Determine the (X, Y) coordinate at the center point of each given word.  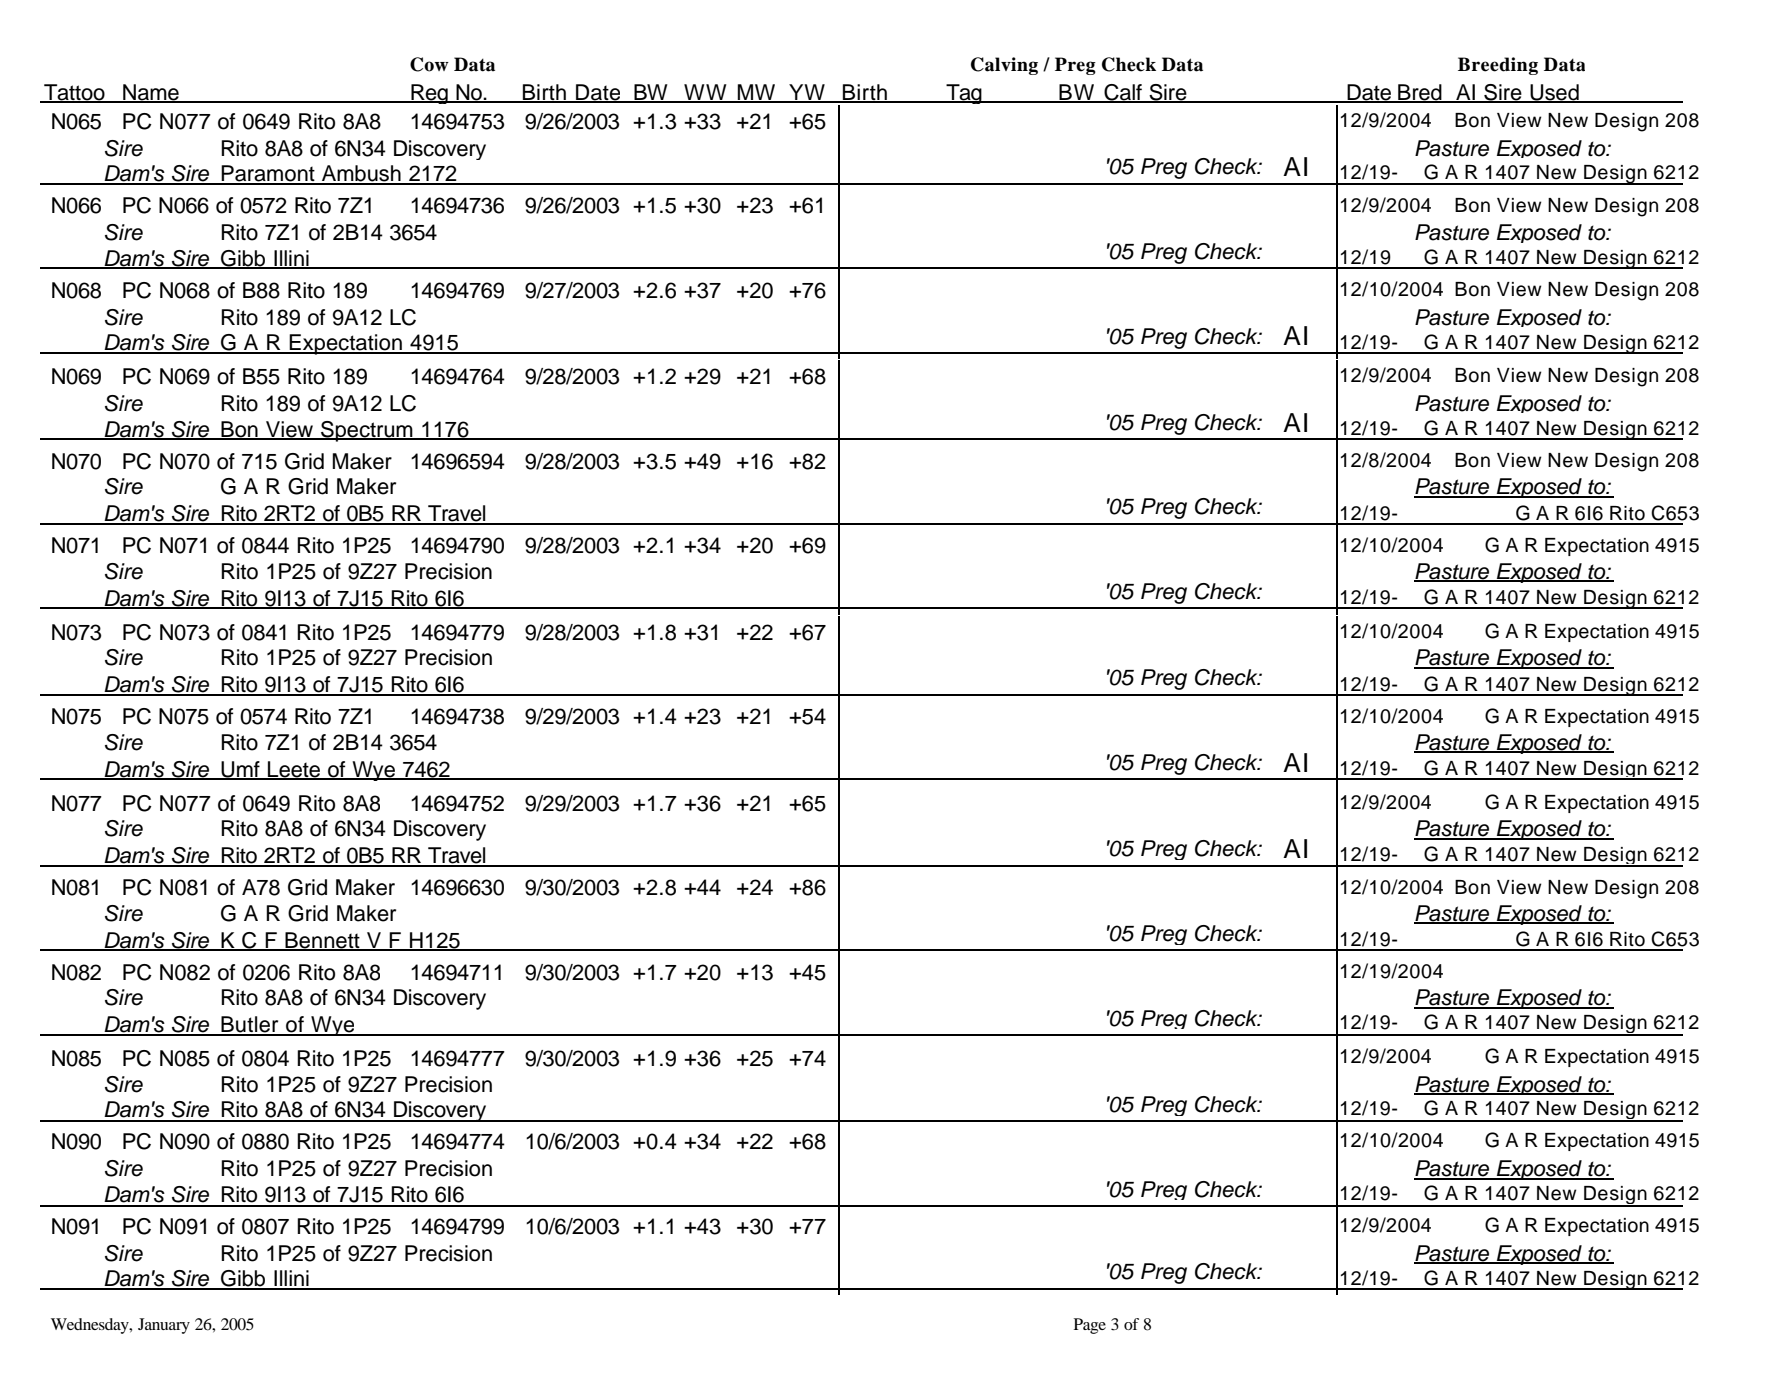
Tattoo (74, 93)
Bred (1420, 93)
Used (1554, 93)
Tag (964, 94)
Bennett (322, 941)
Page (1090, 1326)
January (164, 1326)
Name (151, 93)
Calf (1123, 93)
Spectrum (367, 431)
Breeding (1498, 66)
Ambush (361, 174)
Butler (250, 1025)
